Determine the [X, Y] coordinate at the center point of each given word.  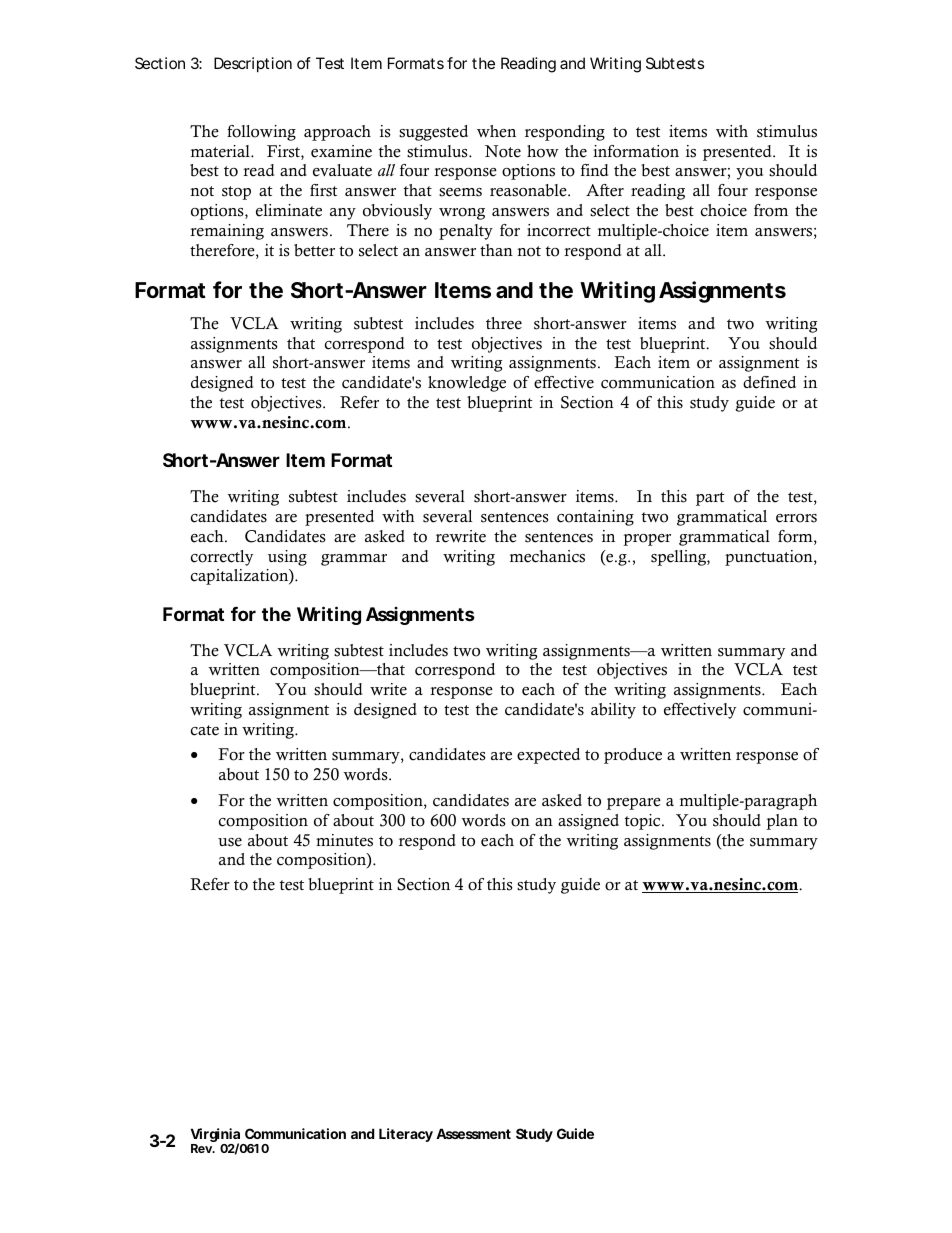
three [504, 323]
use [230, 842]
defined [769, 382]
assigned [588, 822]
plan [782, 822]
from [771, 210]
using [287, 558]
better [314, 250]
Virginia [216, 1136]
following [261, 133]
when [496, 131]
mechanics [547, 556]
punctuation [770, 558]
